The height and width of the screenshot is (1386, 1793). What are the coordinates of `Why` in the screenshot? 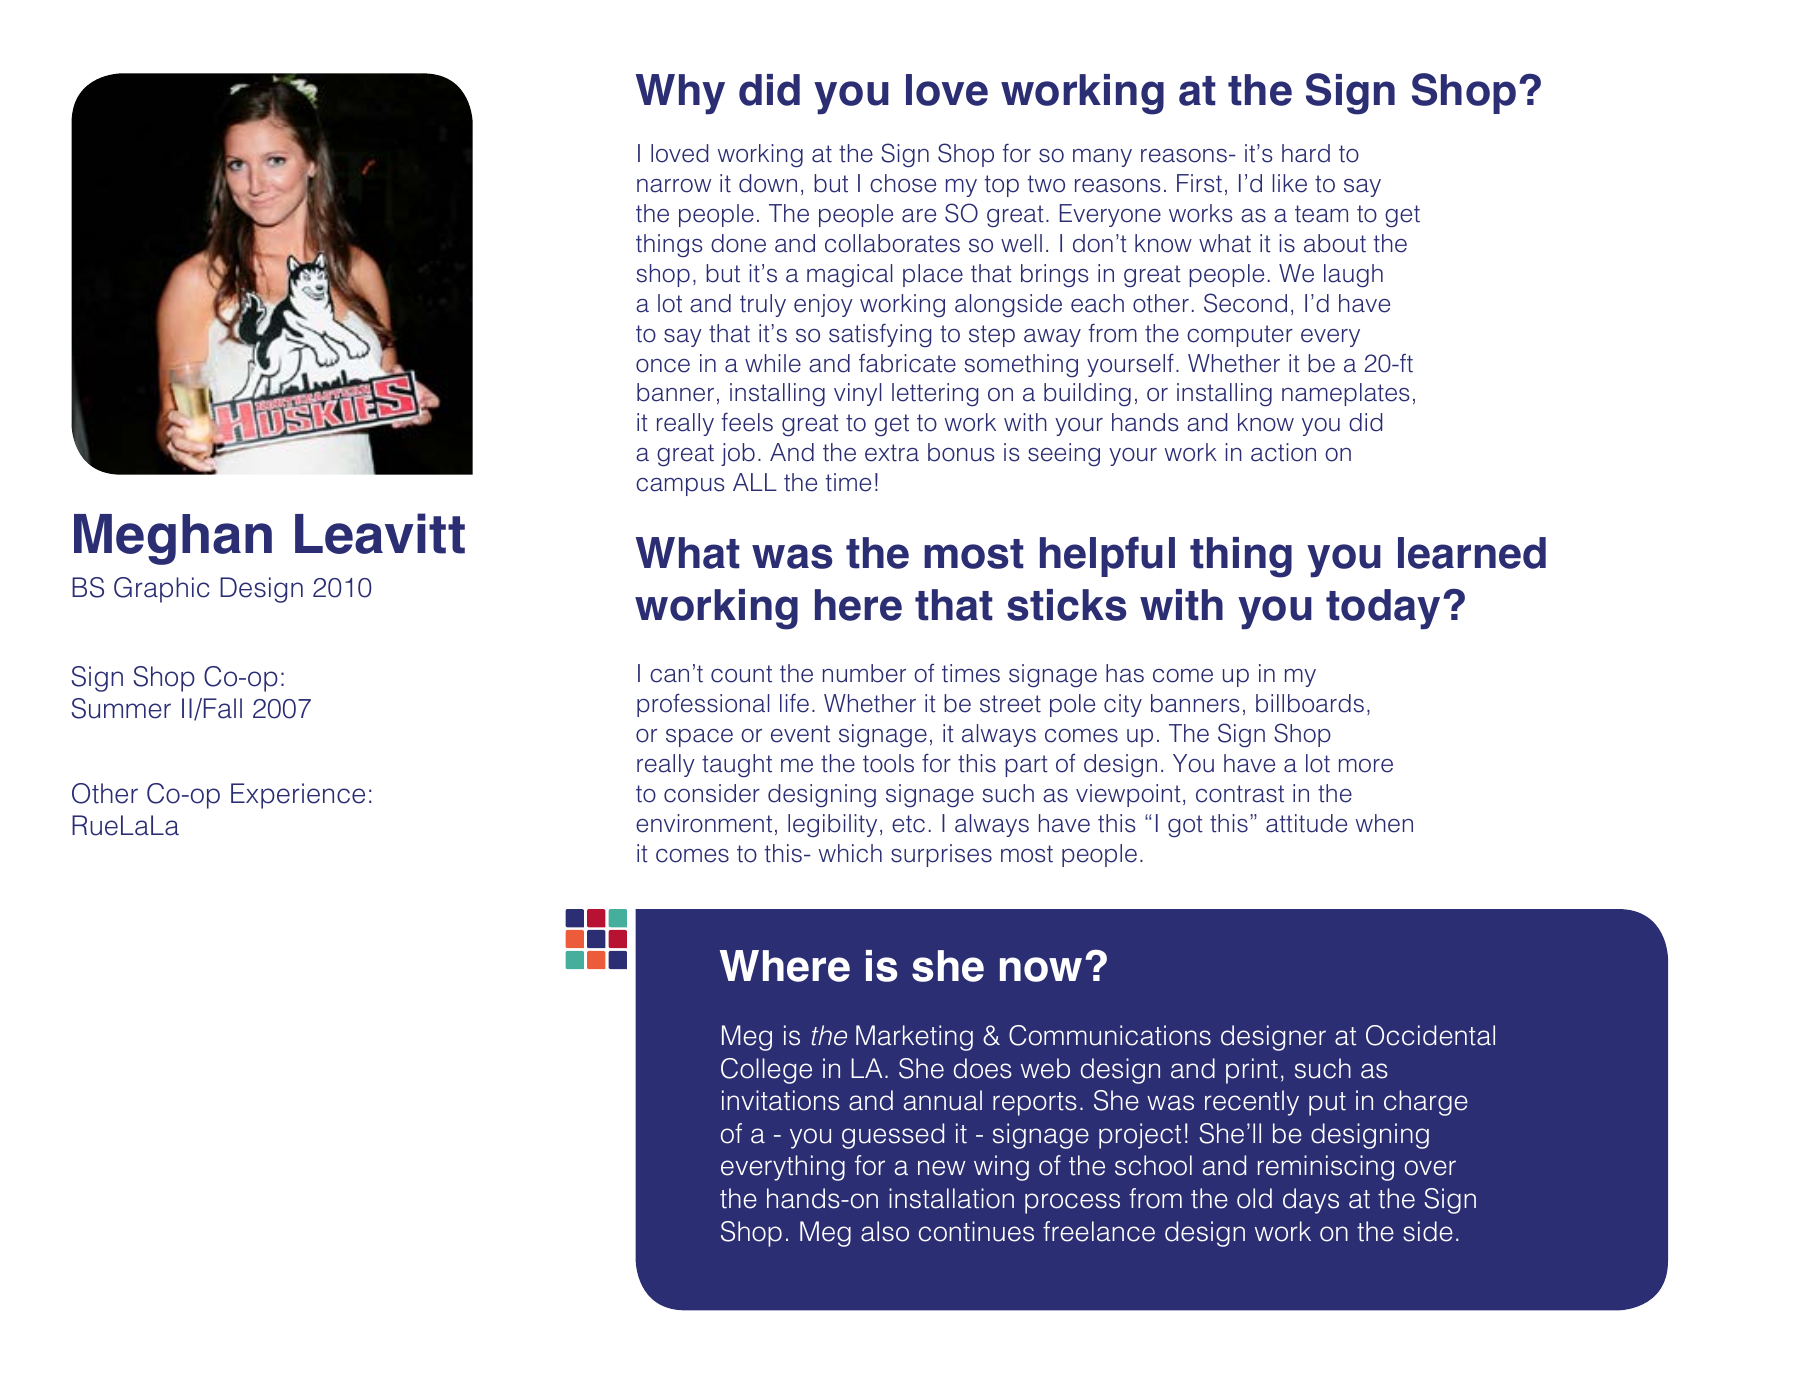 It's located at (680, 94).
